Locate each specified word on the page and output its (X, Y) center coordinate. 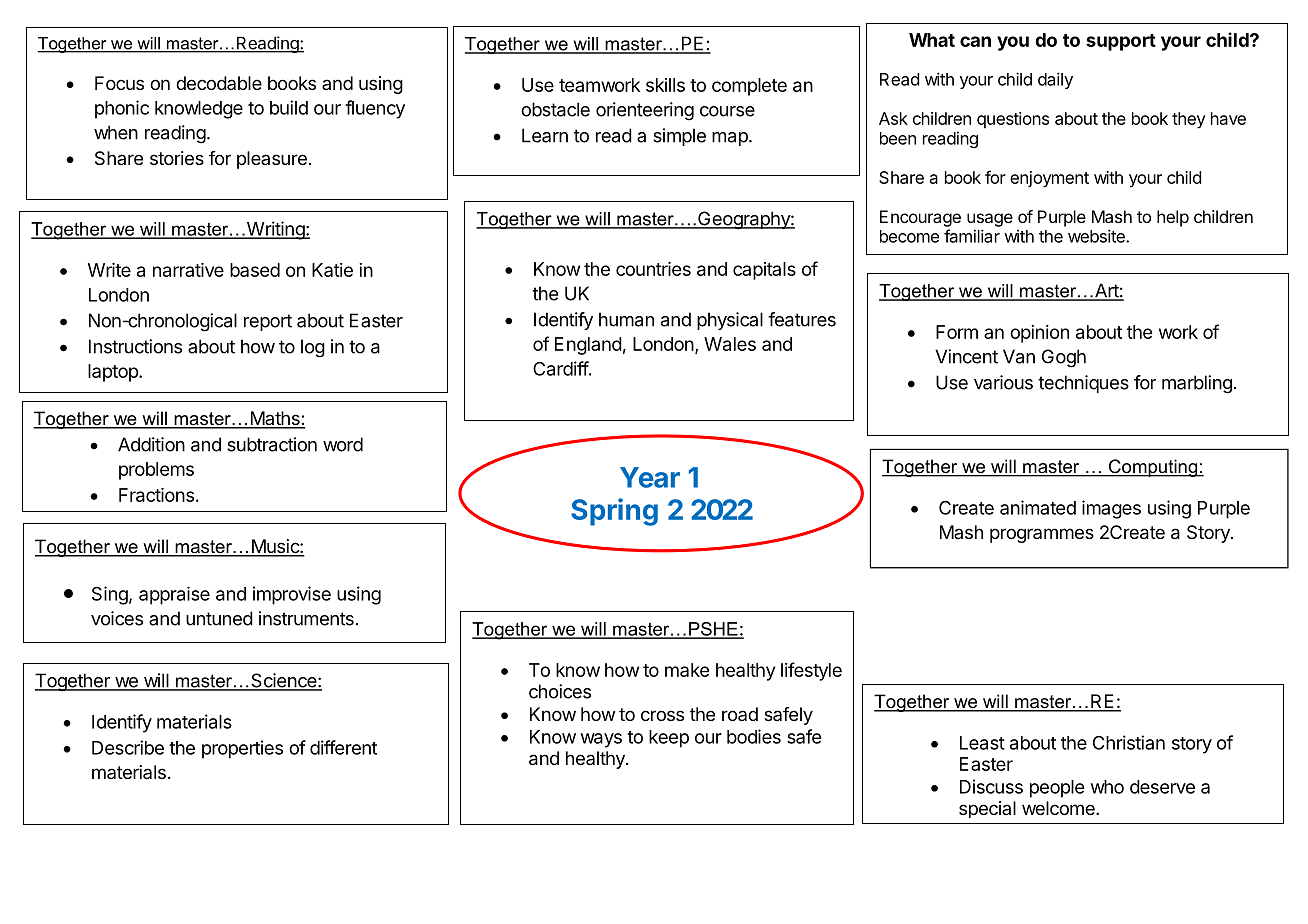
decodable (219, 83)
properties (242, 749)
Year (650, 477)
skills (665, 85)
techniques (1083, 384)
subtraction (272, 444)
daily (1055, 80)
